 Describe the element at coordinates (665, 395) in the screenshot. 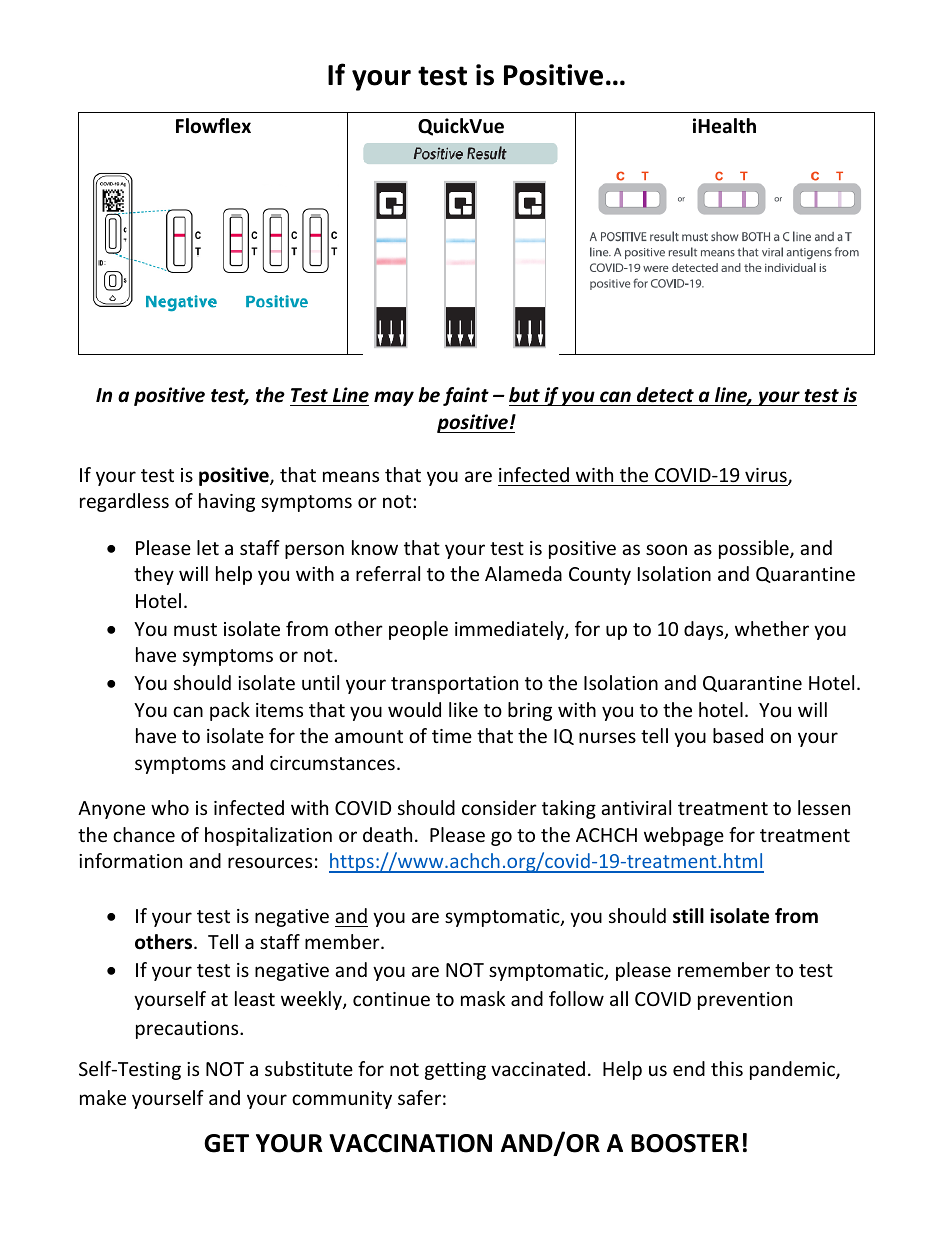

I see `detect` at that location.
